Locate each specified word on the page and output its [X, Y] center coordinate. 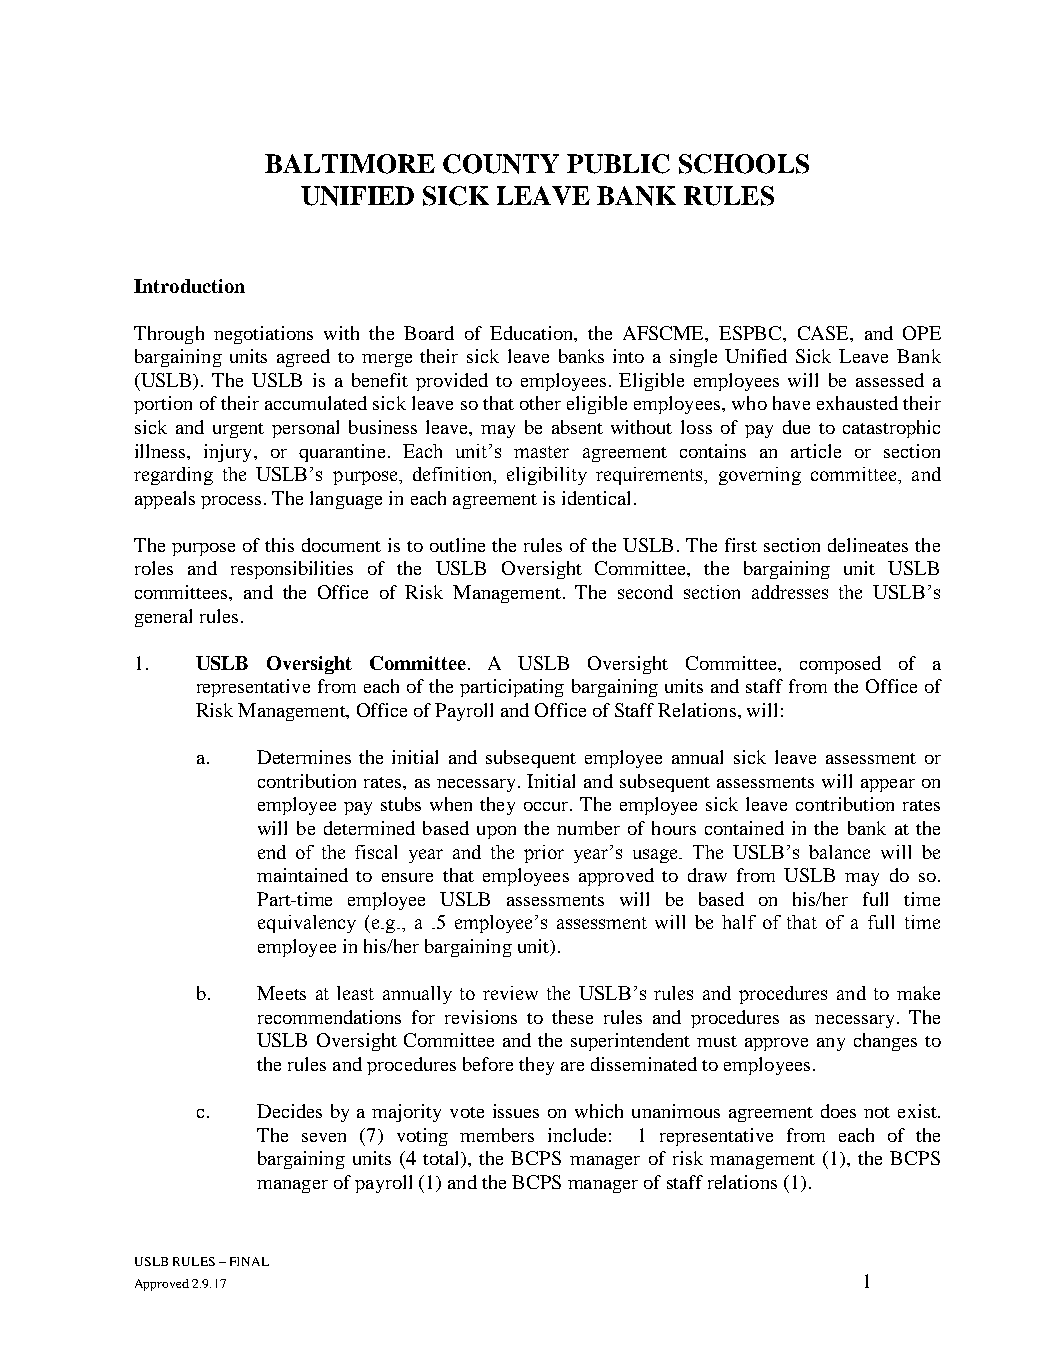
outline [457, 545]
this [279, 545]
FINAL [249, 1261]
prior [544, 854]
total [442, 1159]
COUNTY [501, 164]
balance [839, 852]
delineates [868, 545]
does [838, 1111]
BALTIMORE [350, 164]
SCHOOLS [744, 164]
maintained [302, 875]
